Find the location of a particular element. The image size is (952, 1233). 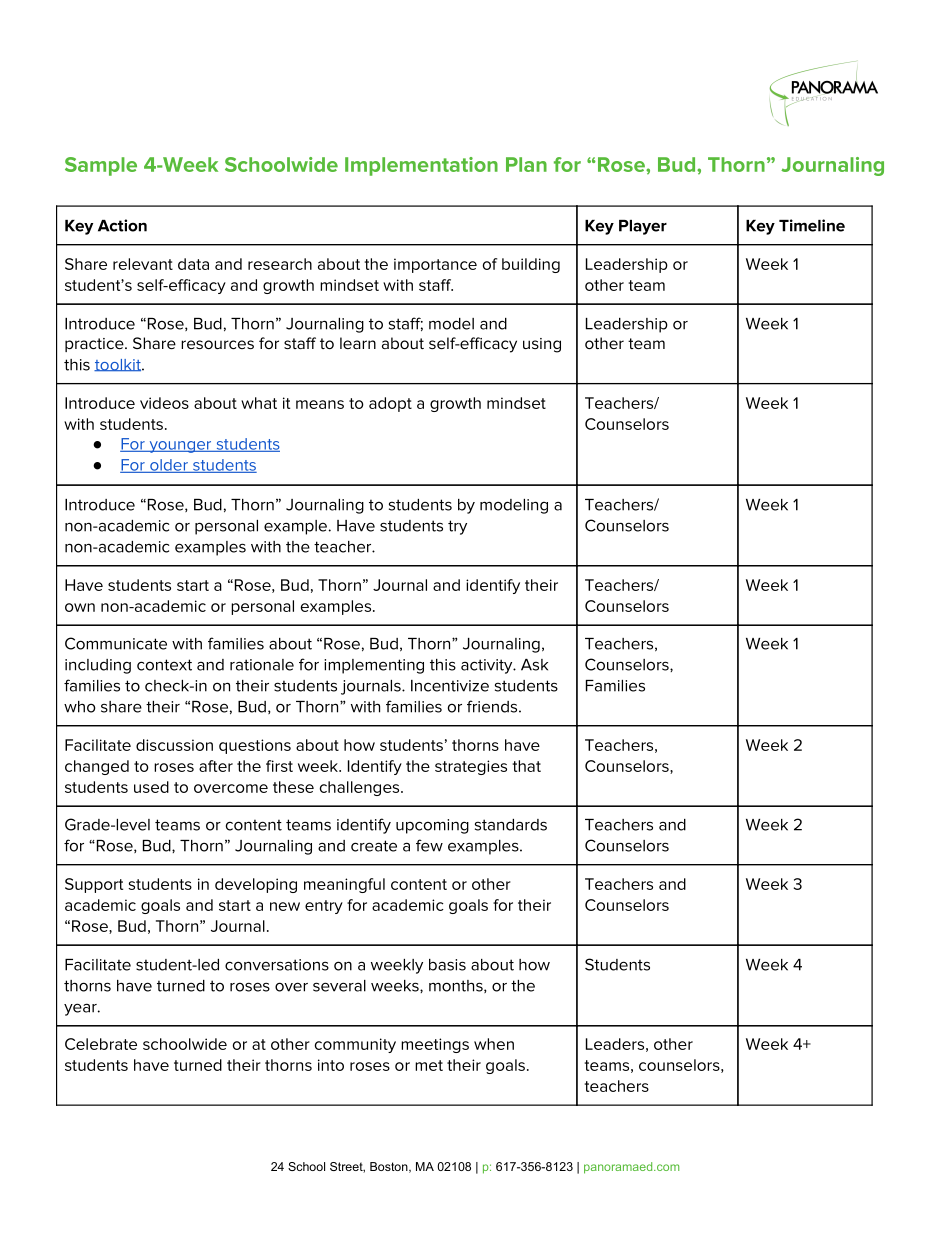

Celebrate is located at coordinates (101, 1044).
